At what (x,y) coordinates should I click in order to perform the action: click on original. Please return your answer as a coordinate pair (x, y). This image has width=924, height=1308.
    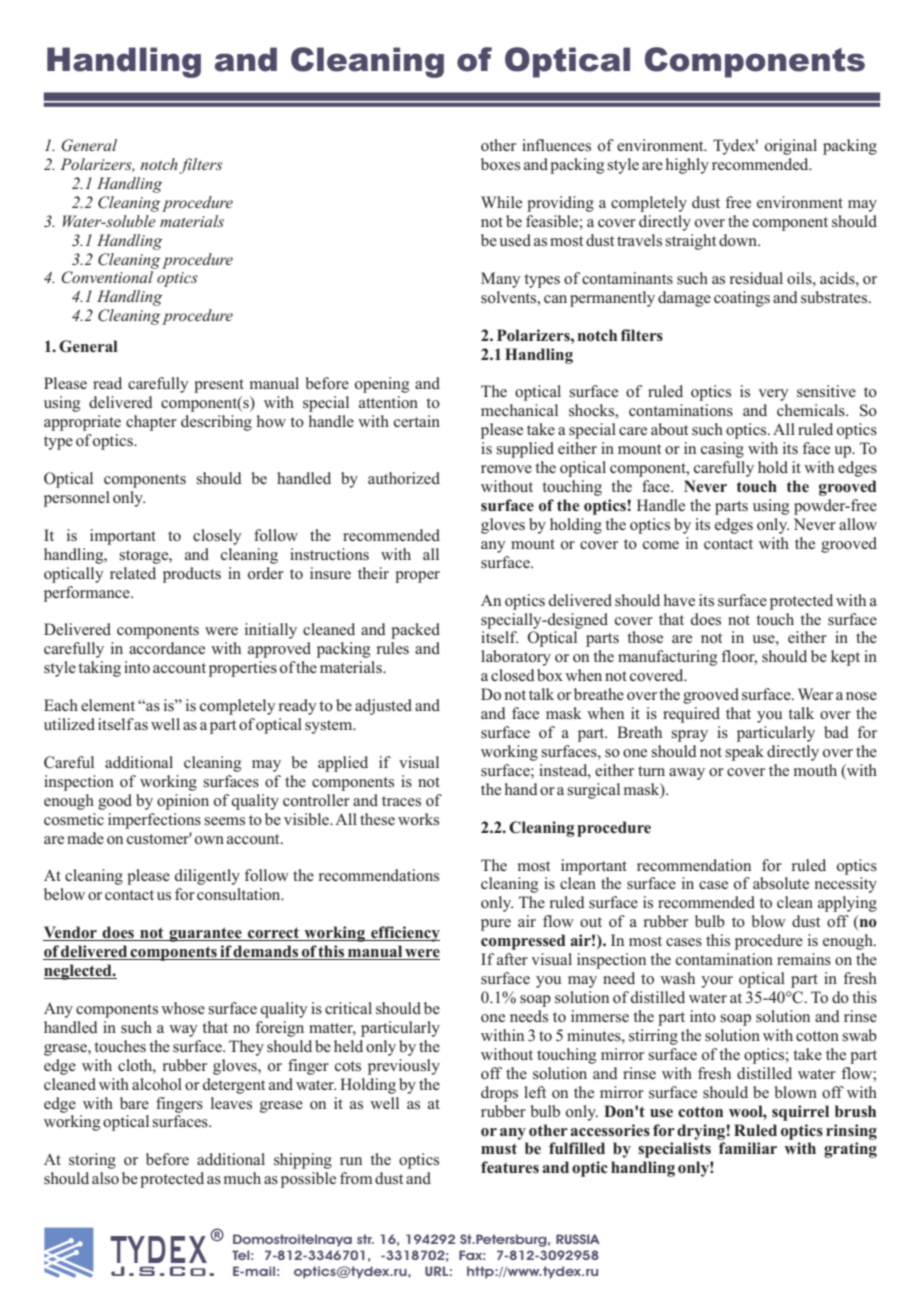
    Looking at the image, I should click on (791, 147).
